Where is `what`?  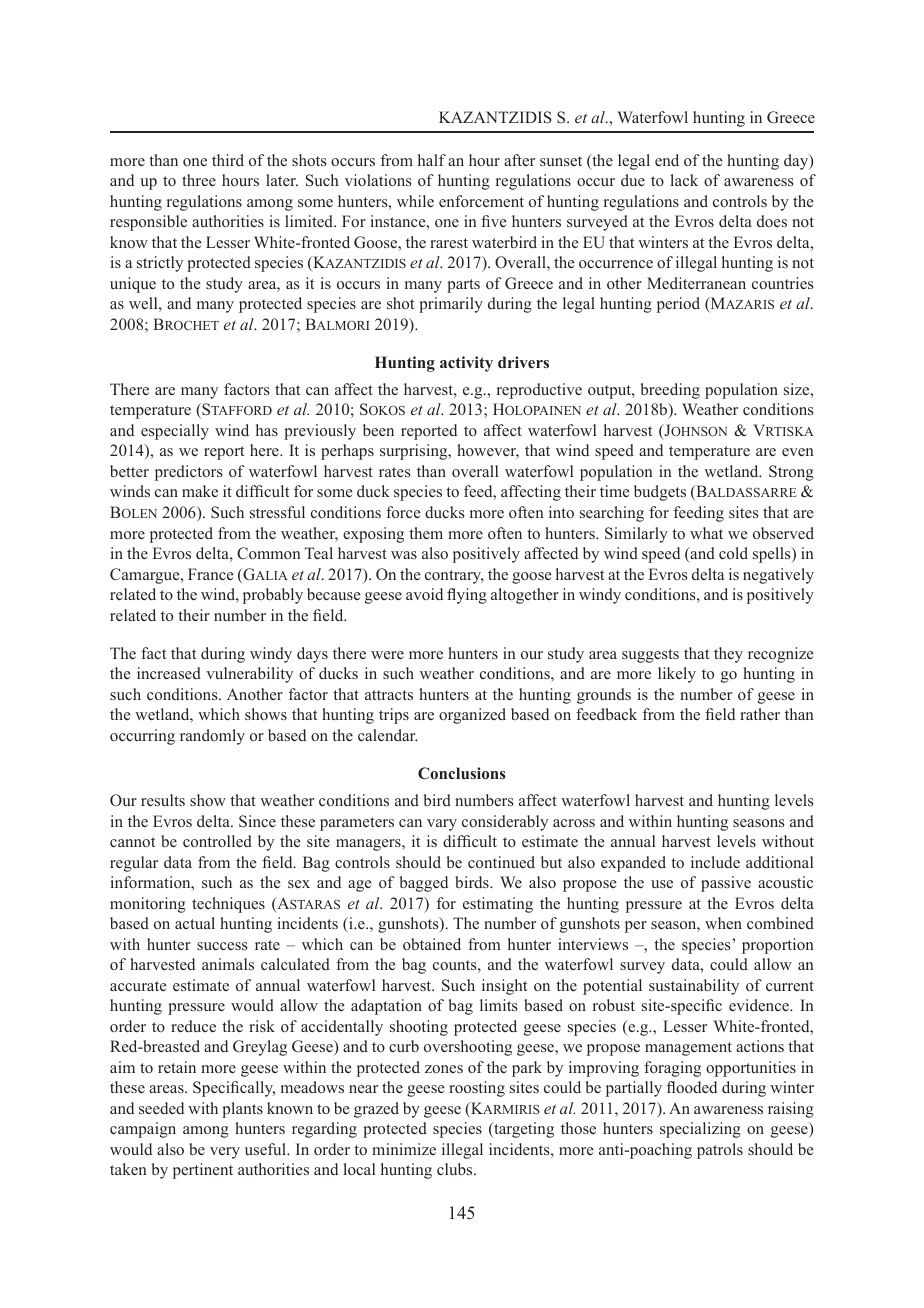 what is located at coordinates (706, 533).
